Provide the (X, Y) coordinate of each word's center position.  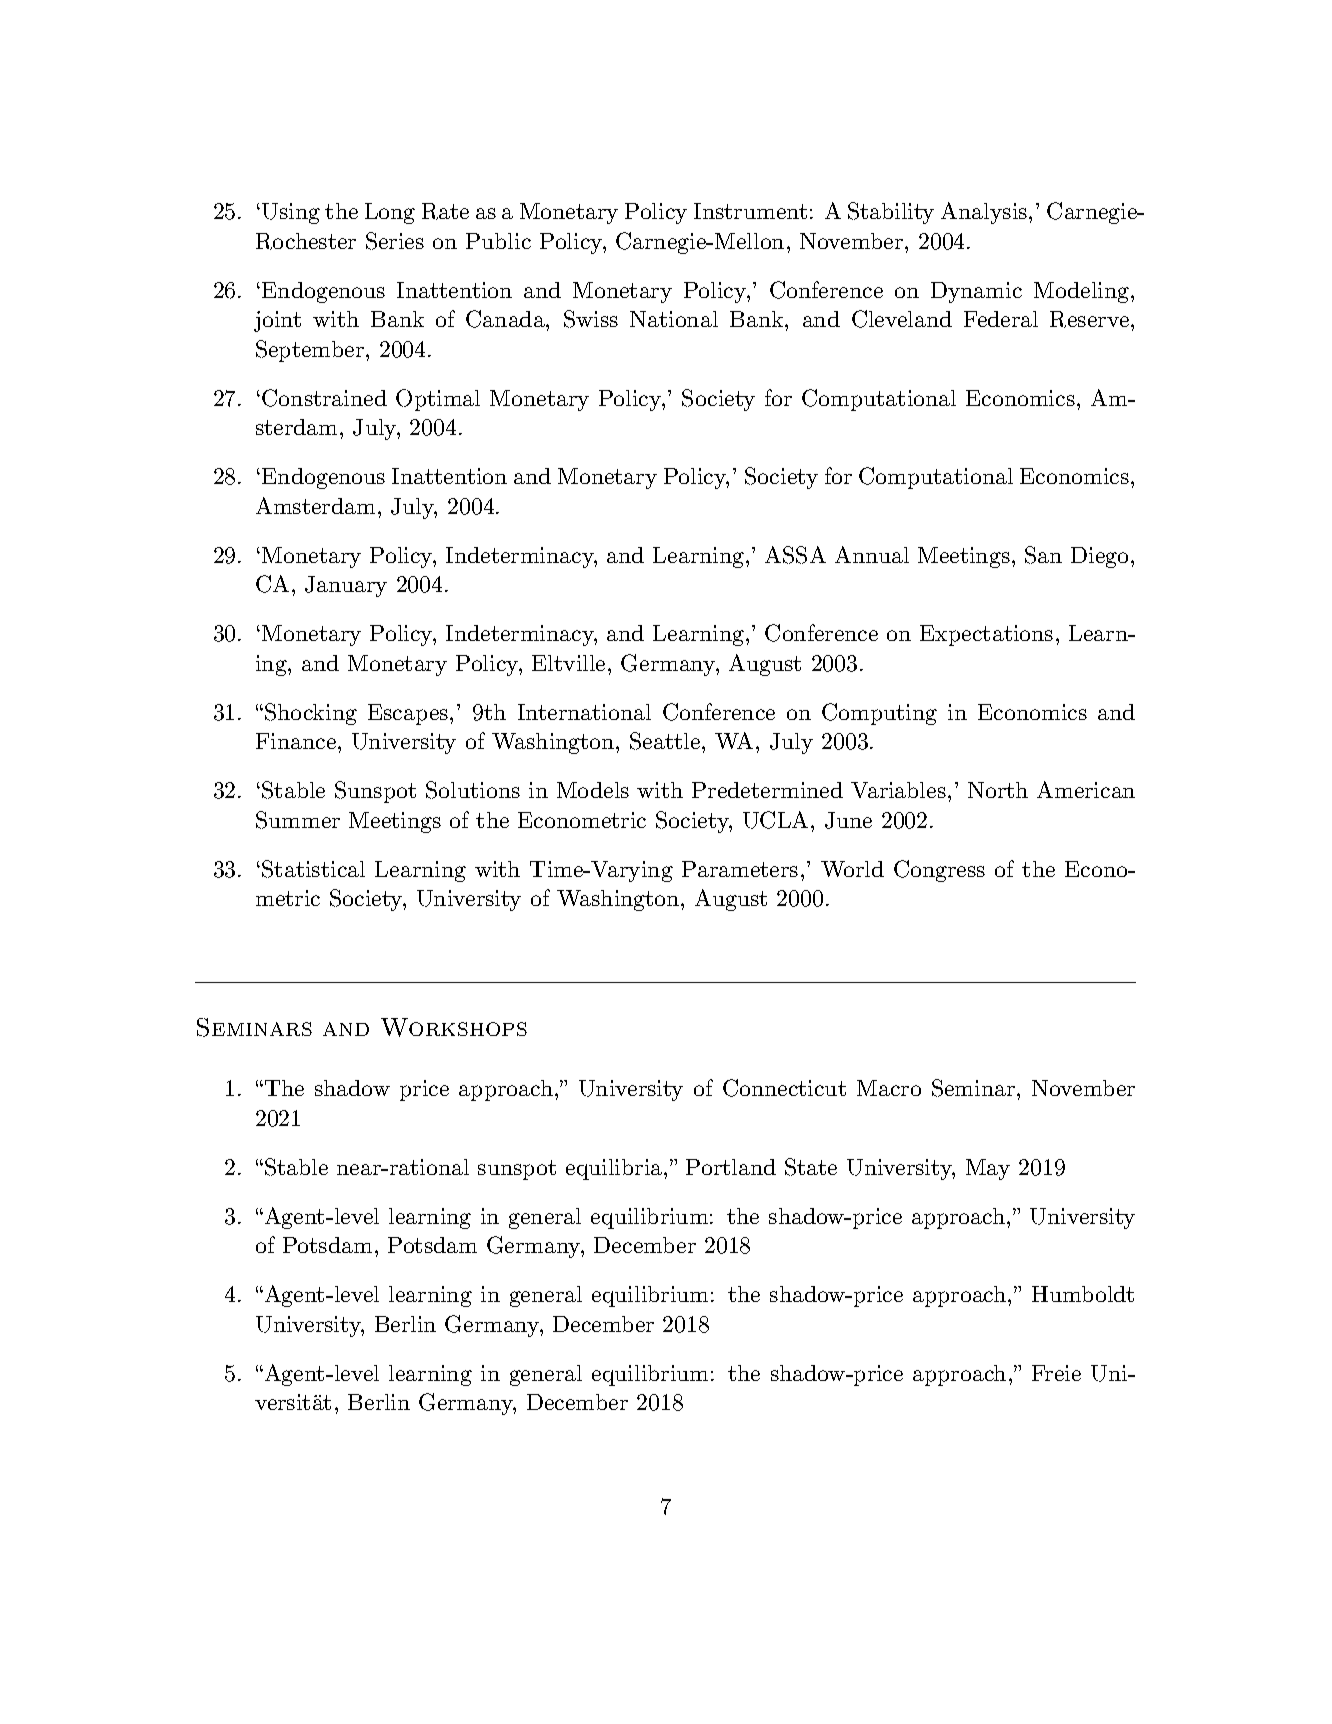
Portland (731, 1167)
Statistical (313, 869)
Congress (939, 871)
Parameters (740, 869)
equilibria (614, 1169)
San (1043, 555)
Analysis (984, 213)
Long (390, 213)
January (346, 586)
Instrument (750, 211)
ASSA (795, 555)
